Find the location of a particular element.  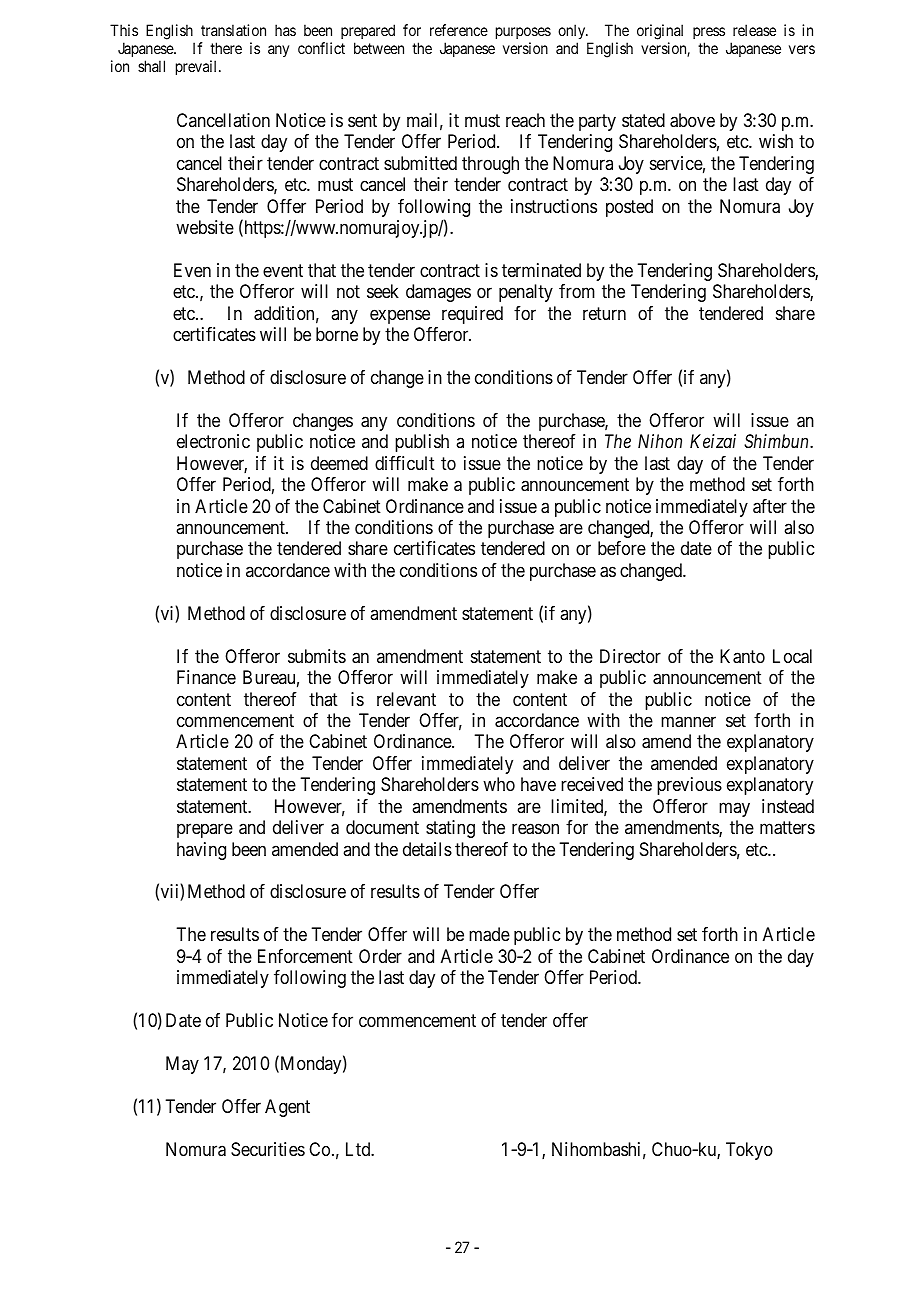

Tokyo is located at coordinates (749, 1151).
